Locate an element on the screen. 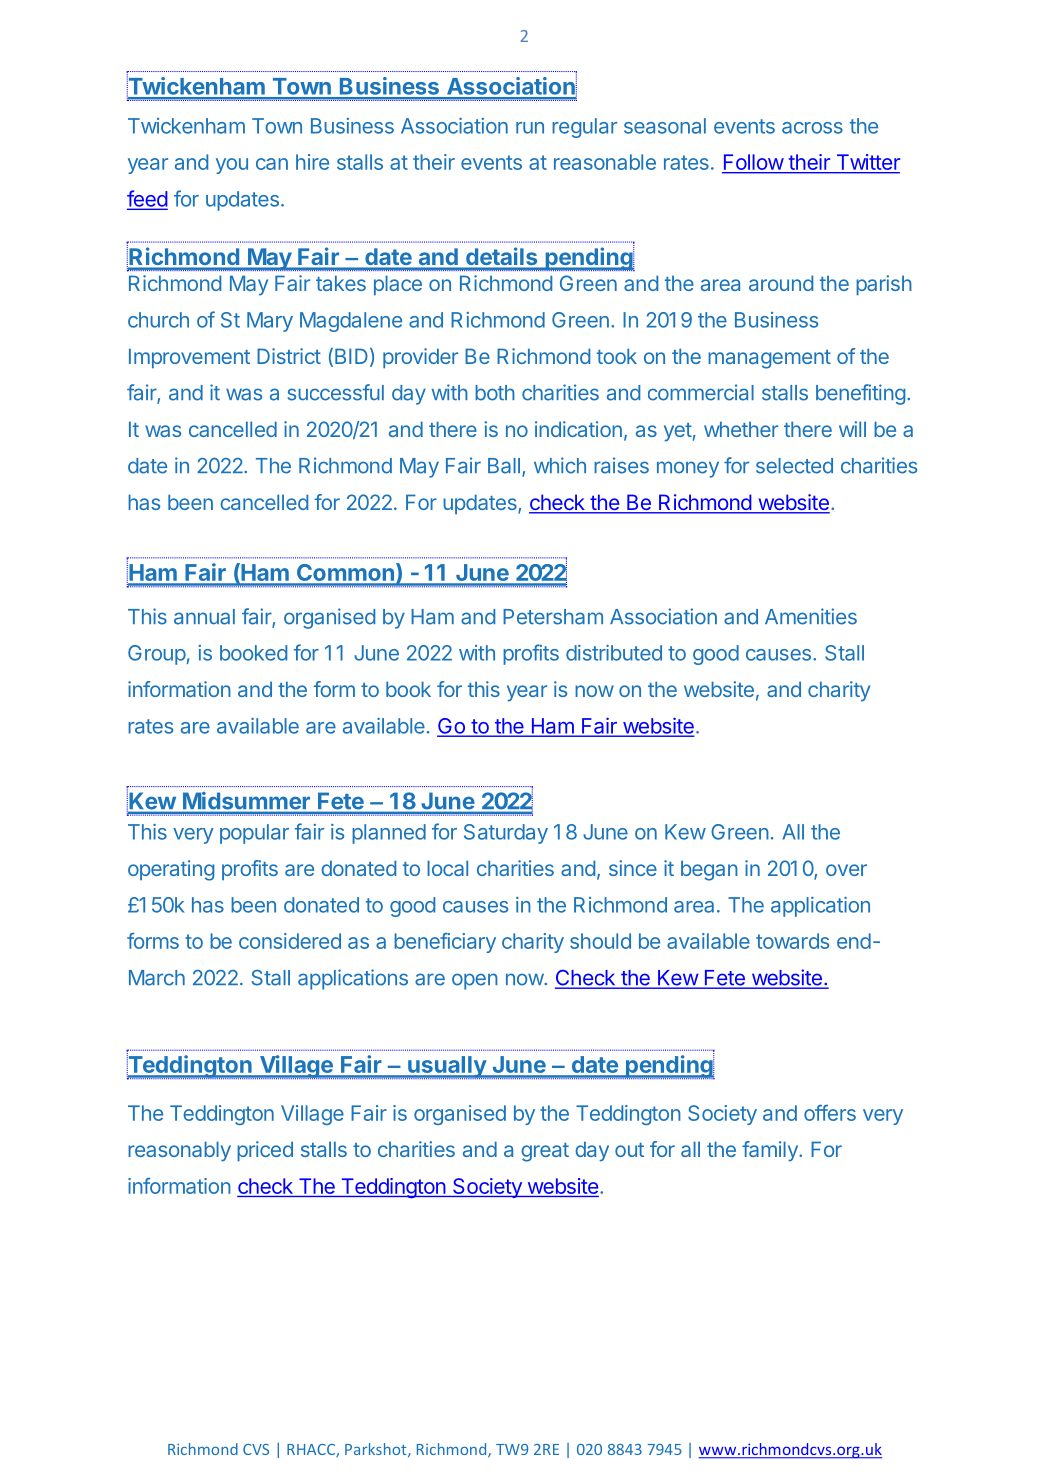 This screenshot has height=1483, width=1049. priced is located at coordinates (265, 1151).
